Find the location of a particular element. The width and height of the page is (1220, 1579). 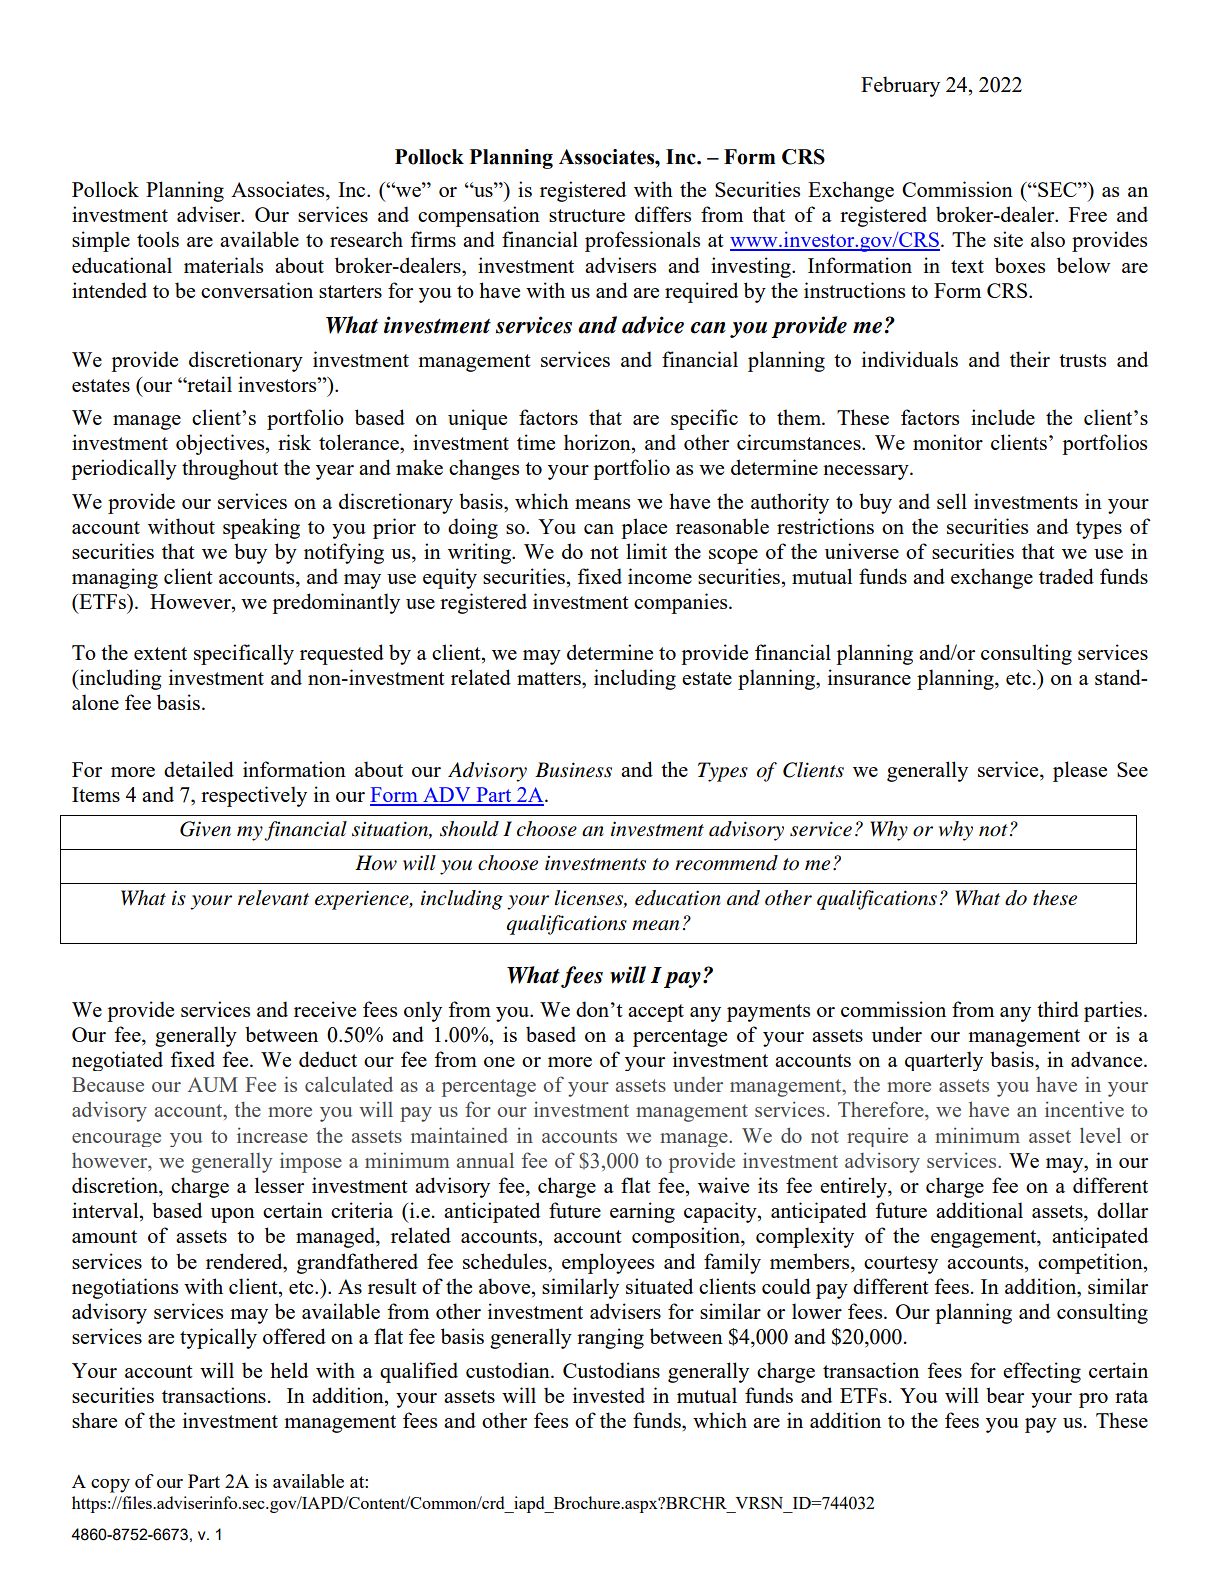

accept is located at coordinates (656, 1013).
